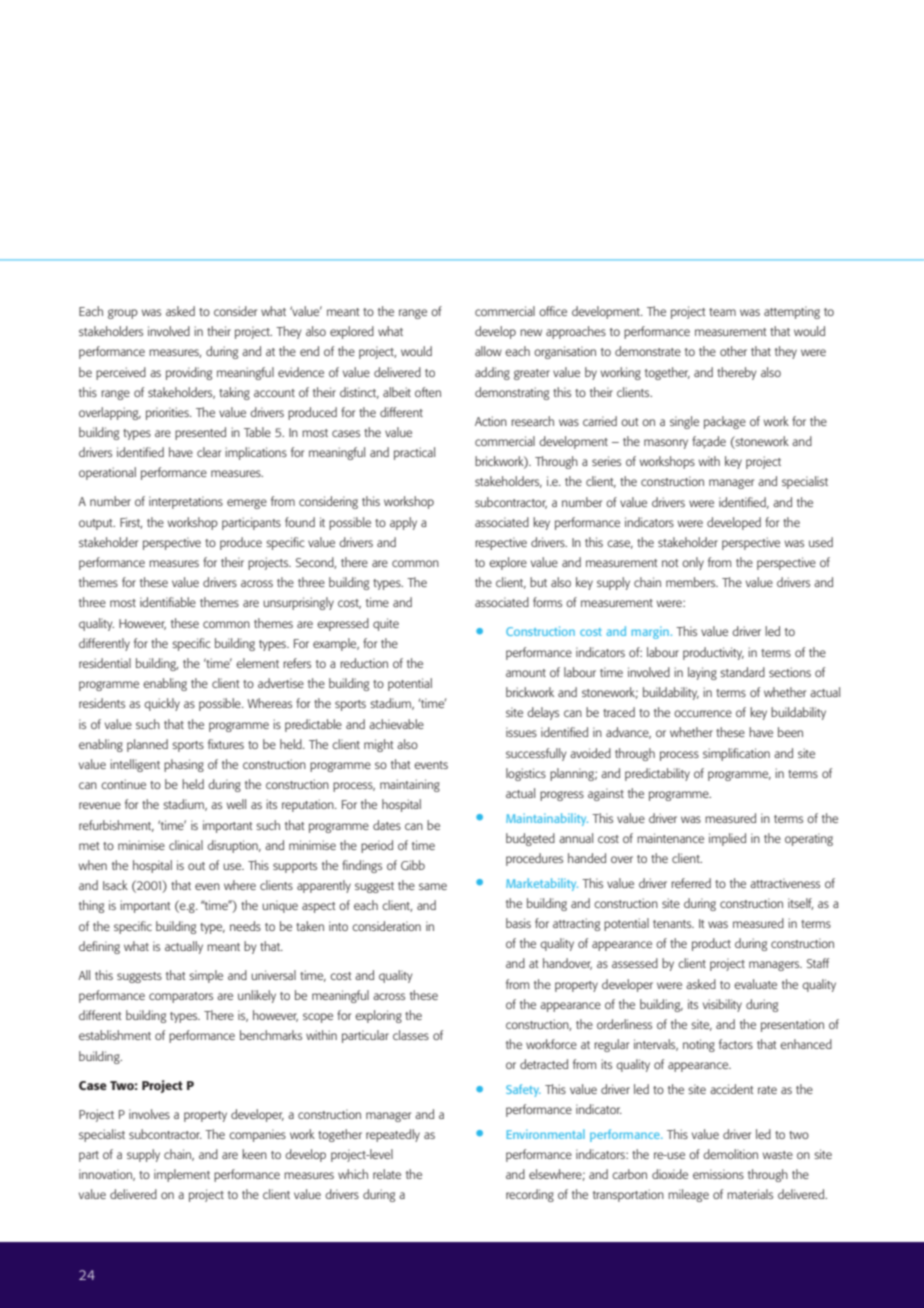 The width and height of the screenshot is (924, 1308). What do you see at coordinates (736, 754) in the screenshot?
I see `simplification` at bounding box center [736, 754].
